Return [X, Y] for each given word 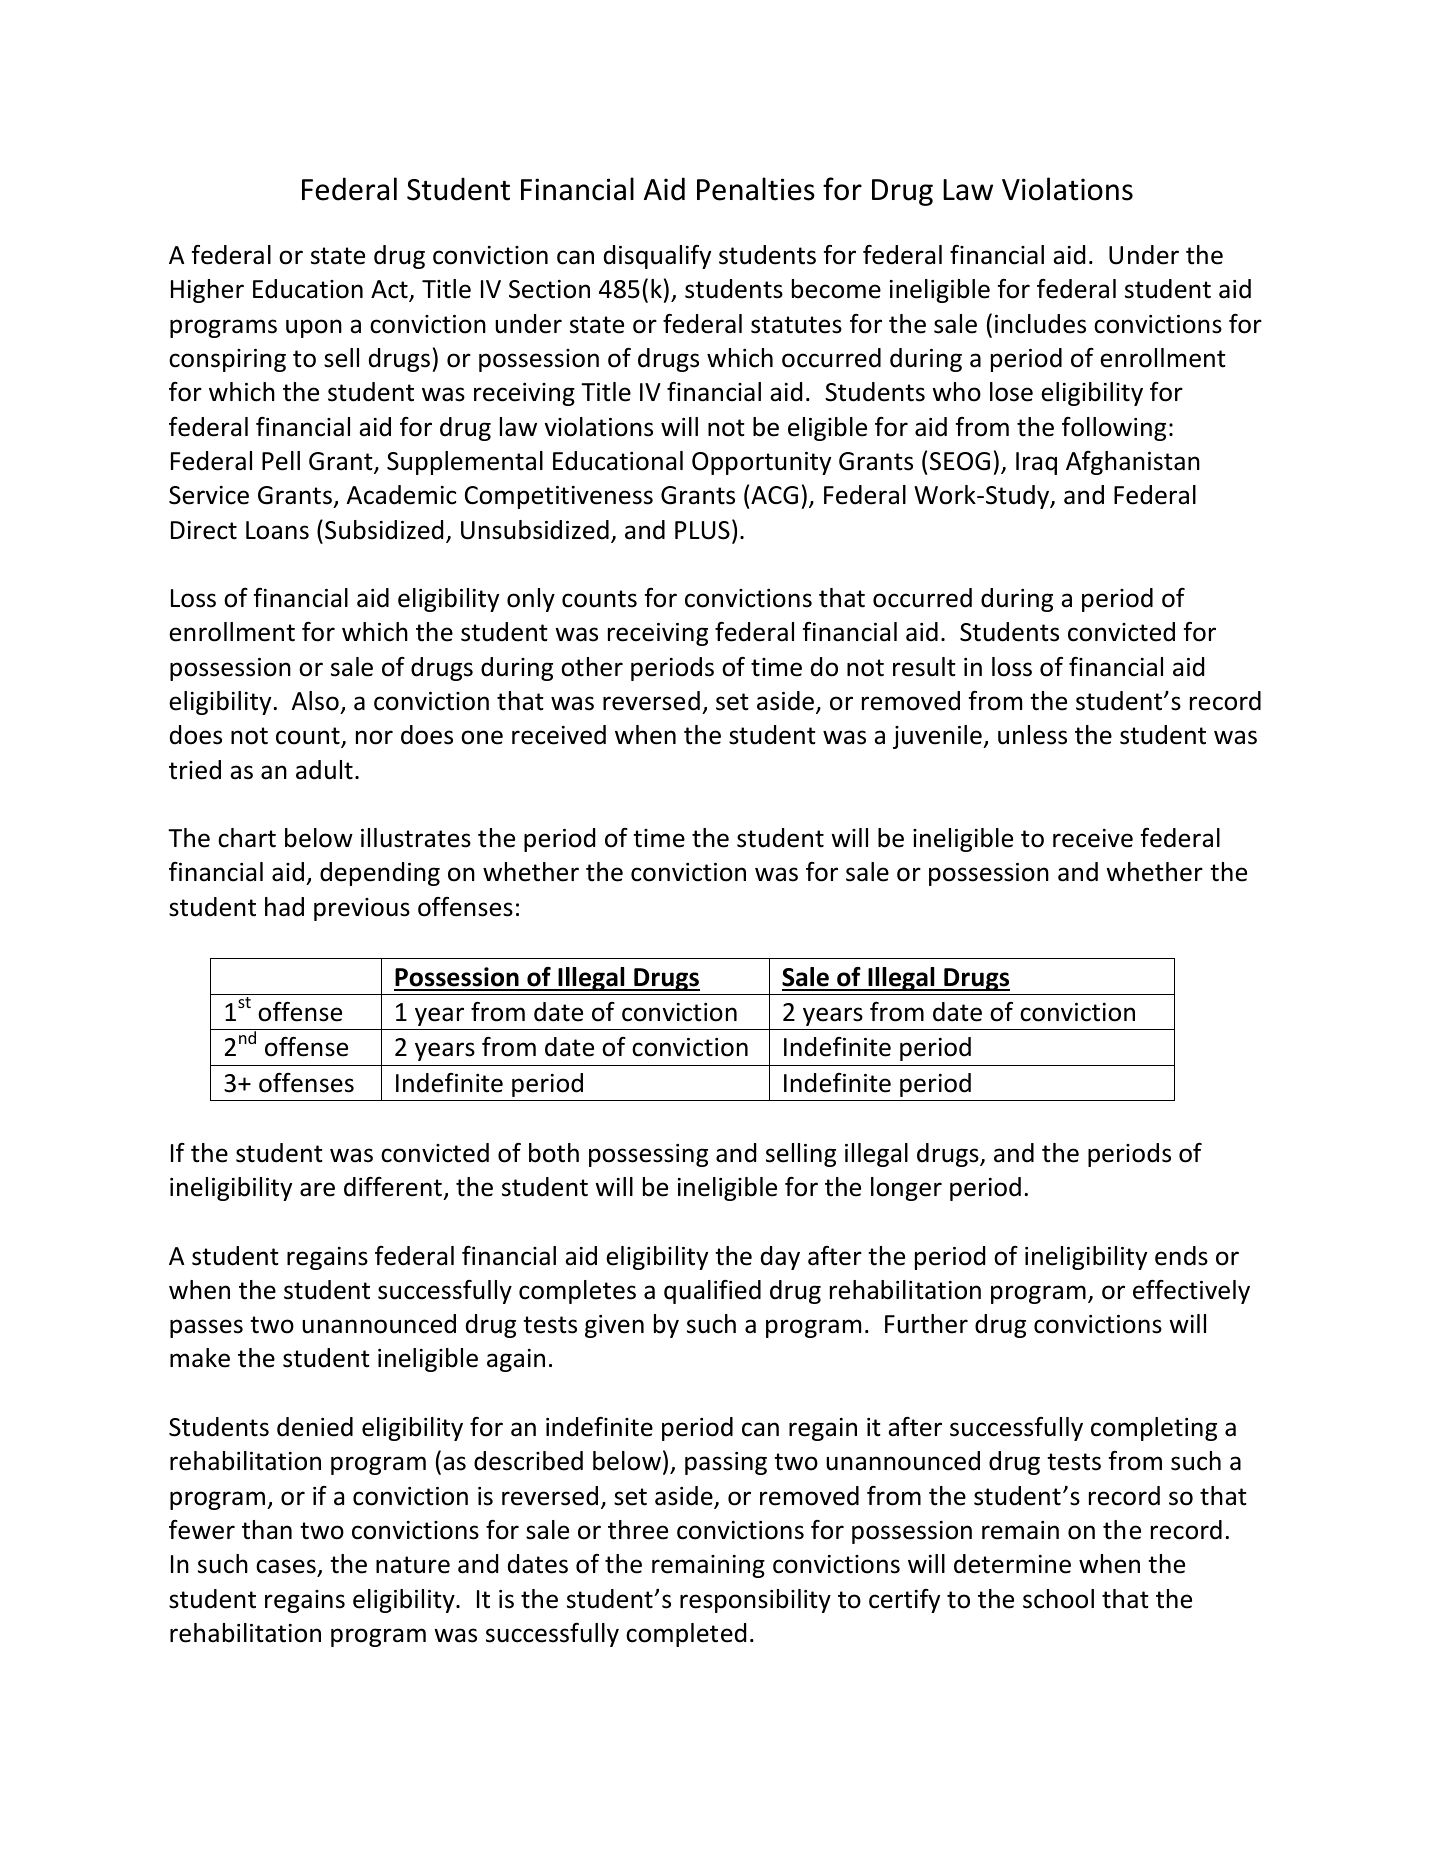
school [1058, 1599]
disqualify [657, 257]
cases [287, 1568]
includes [1040, 324]
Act [390, 291]
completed [686, 1635]
